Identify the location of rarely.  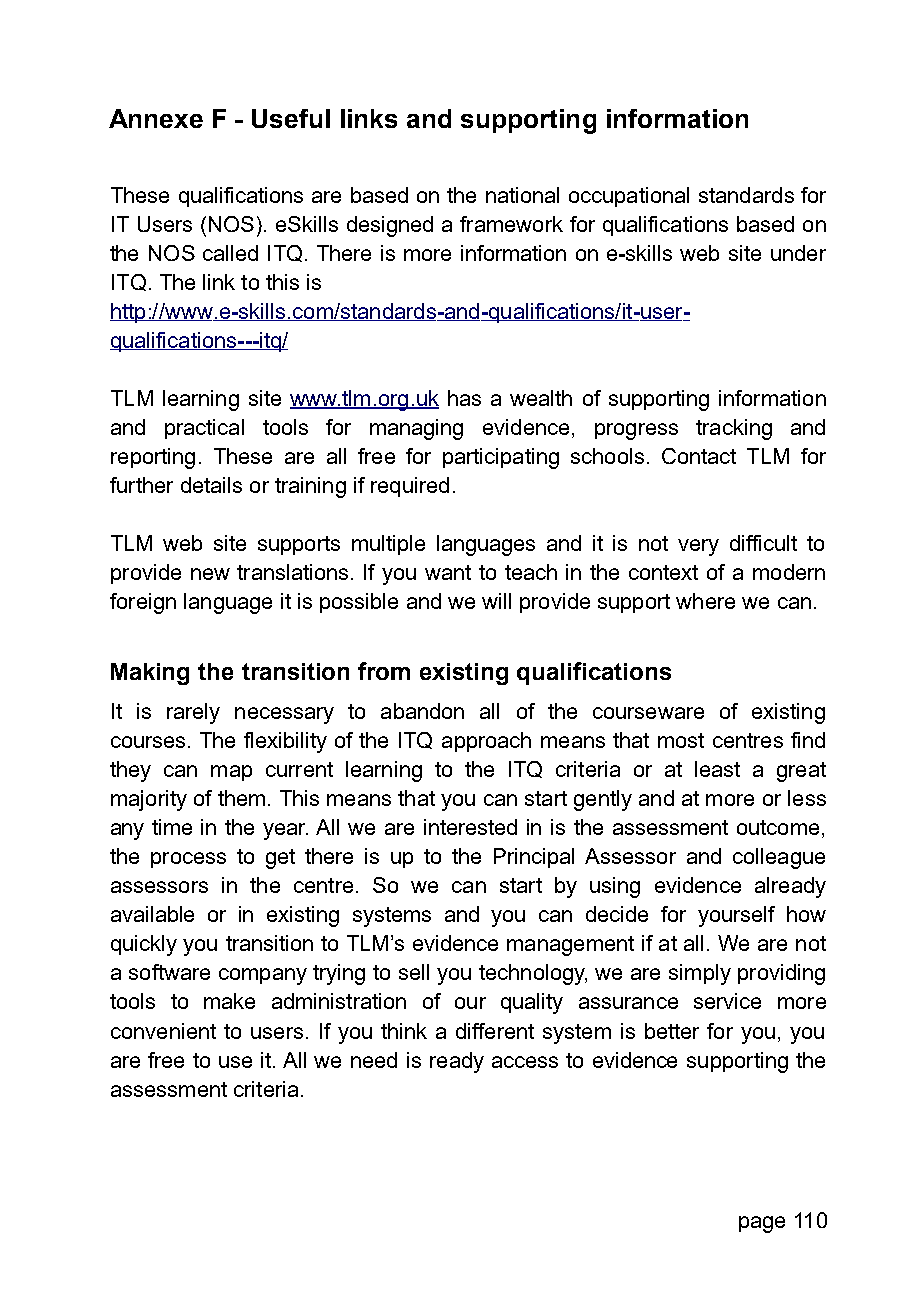
(193, 713).
